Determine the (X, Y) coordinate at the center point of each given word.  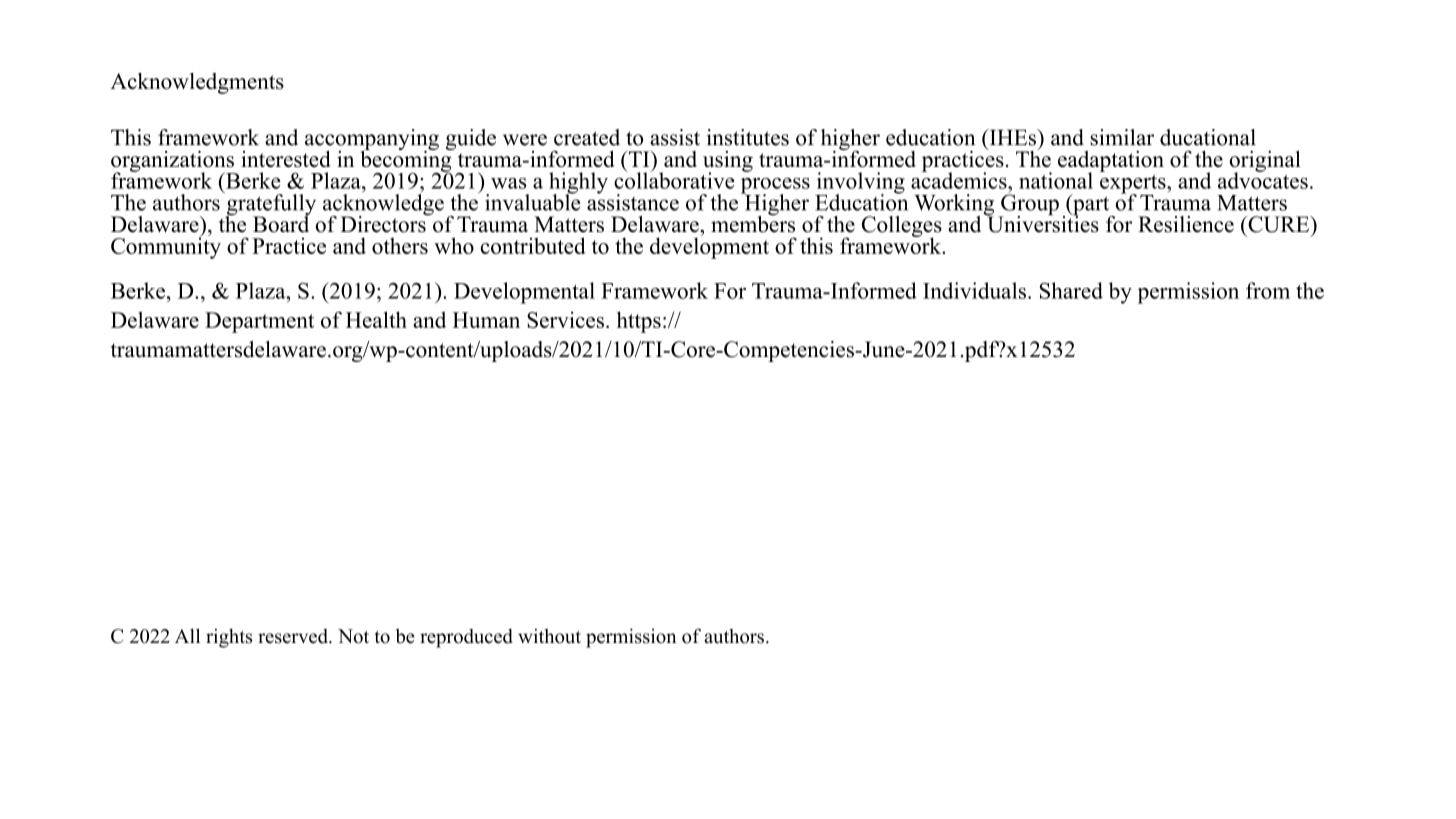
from (1268, 290)
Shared (1071, 290)
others (400, 246)
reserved (294, 636)
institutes (748, 137)
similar (1122, 137)
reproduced (466, 638)
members (753, 223)
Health (376, 319)
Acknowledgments (197, 83)
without (549, 636)
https (639, 322)
